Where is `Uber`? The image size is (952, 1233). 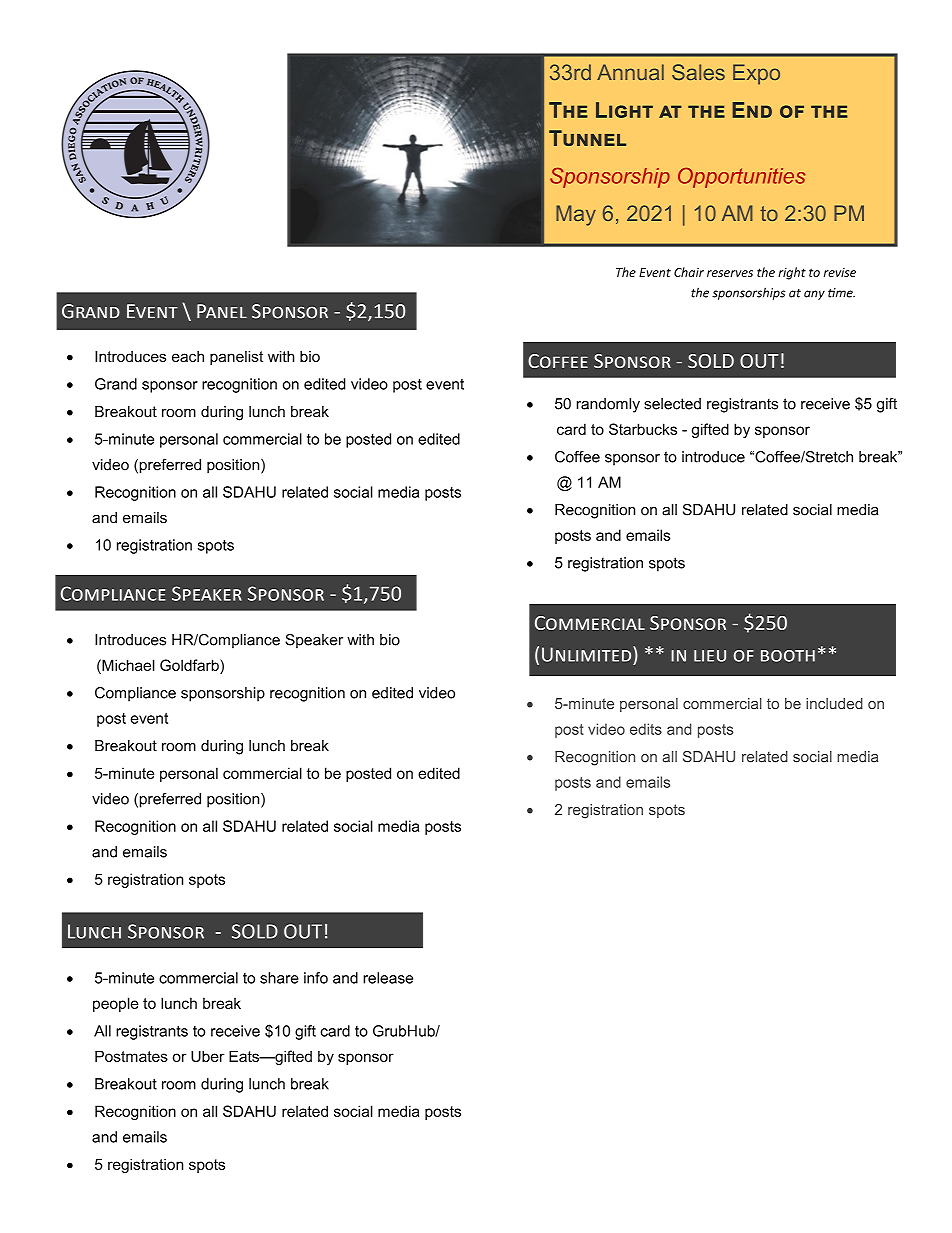 Uber is located at coordinates (207, 1056).
